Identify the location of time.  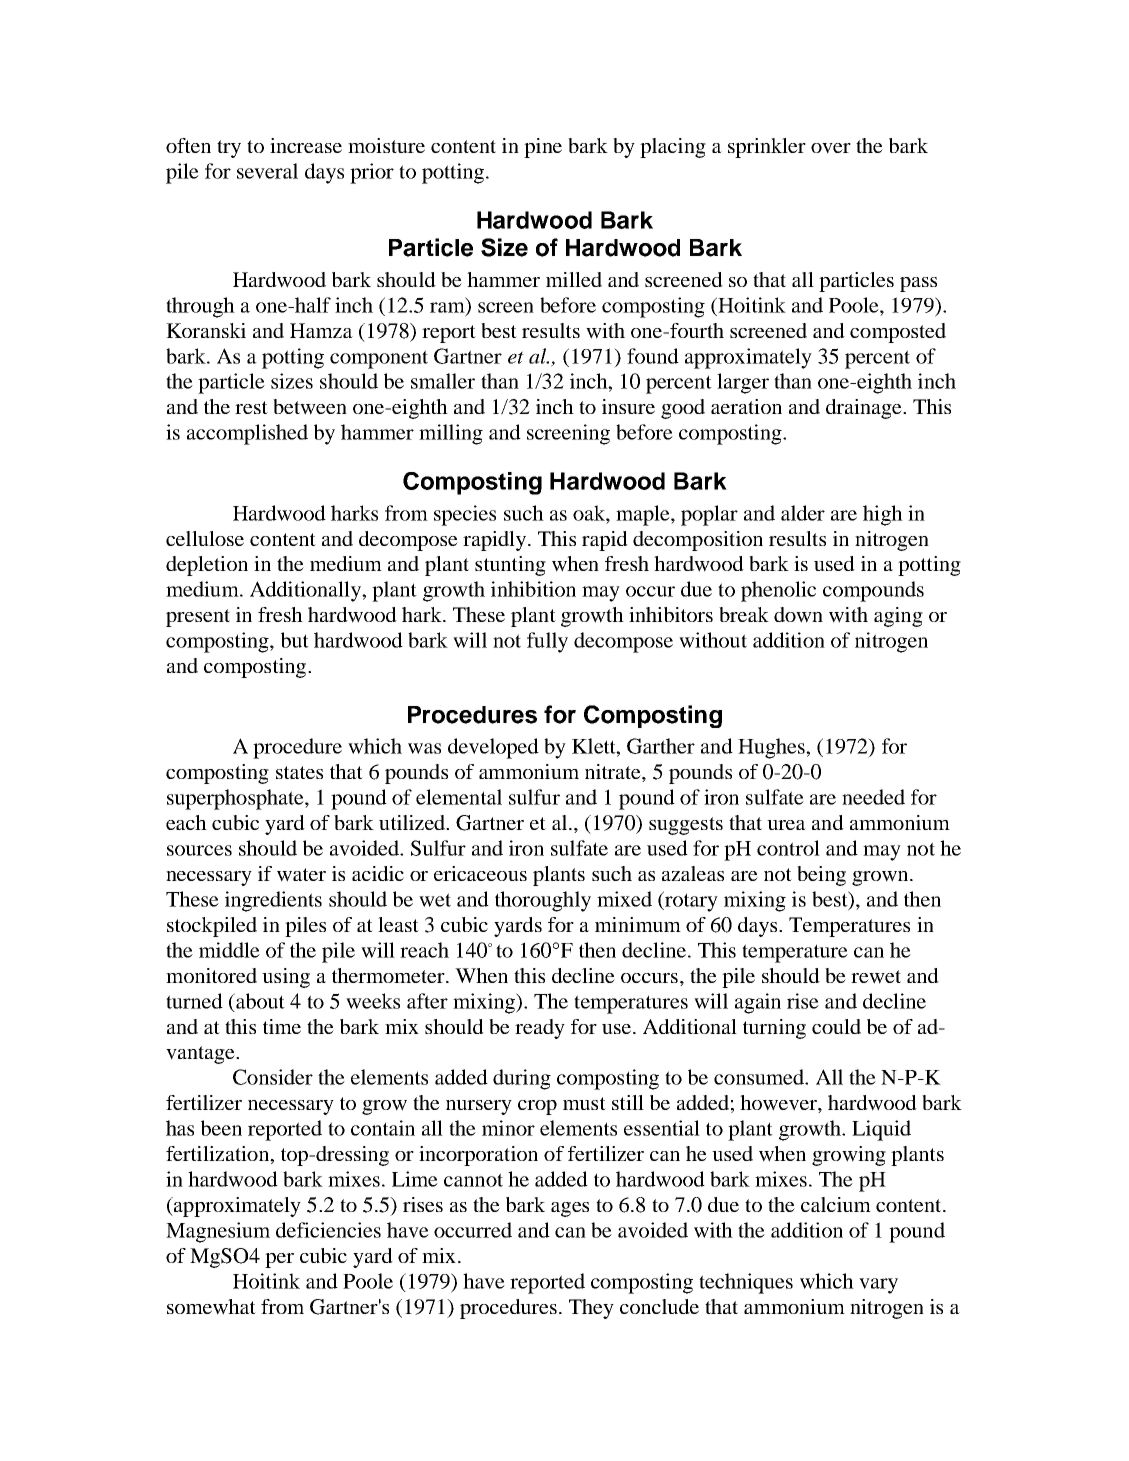
(282, 1026).
